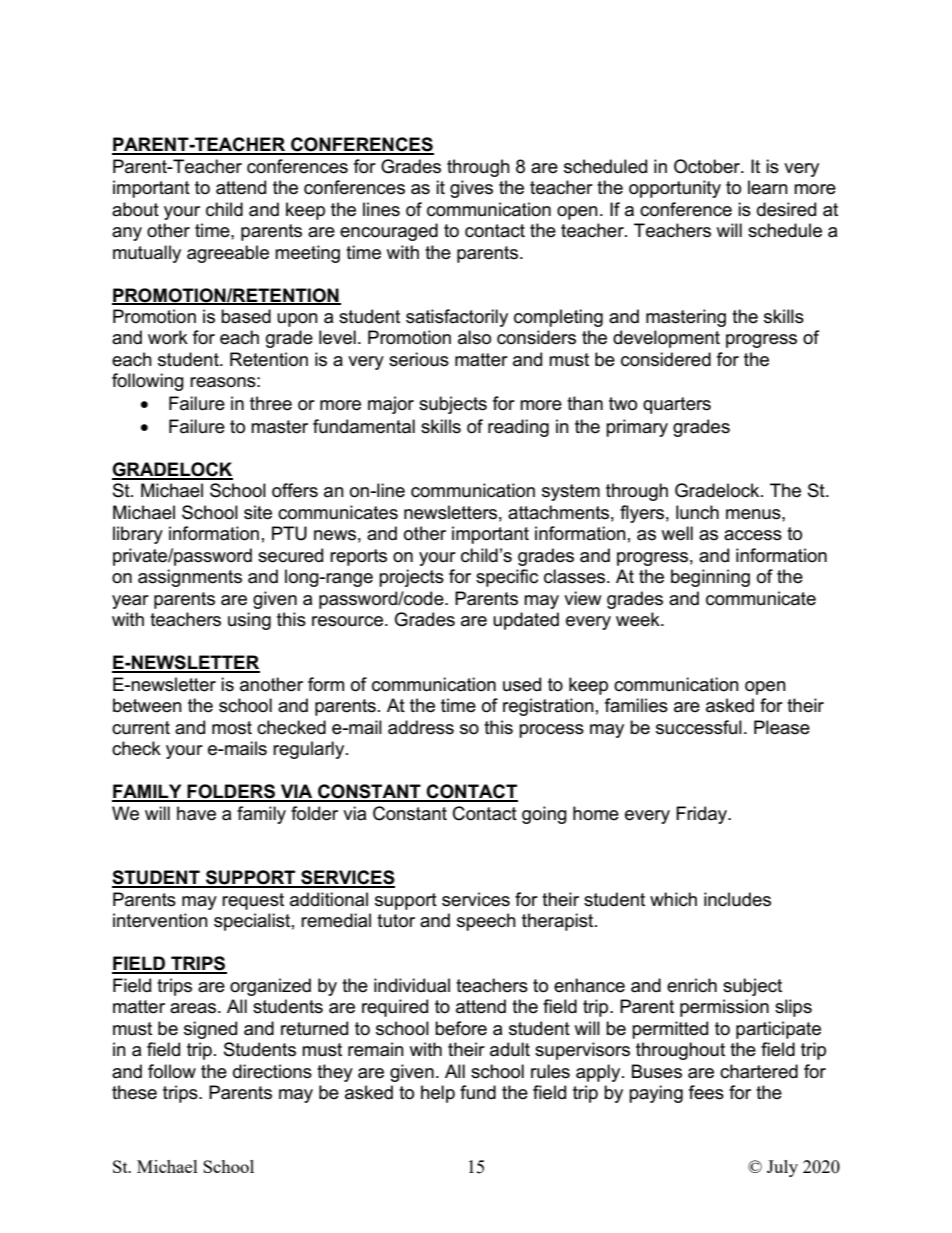  I want to click on have, so click(196, 813).
